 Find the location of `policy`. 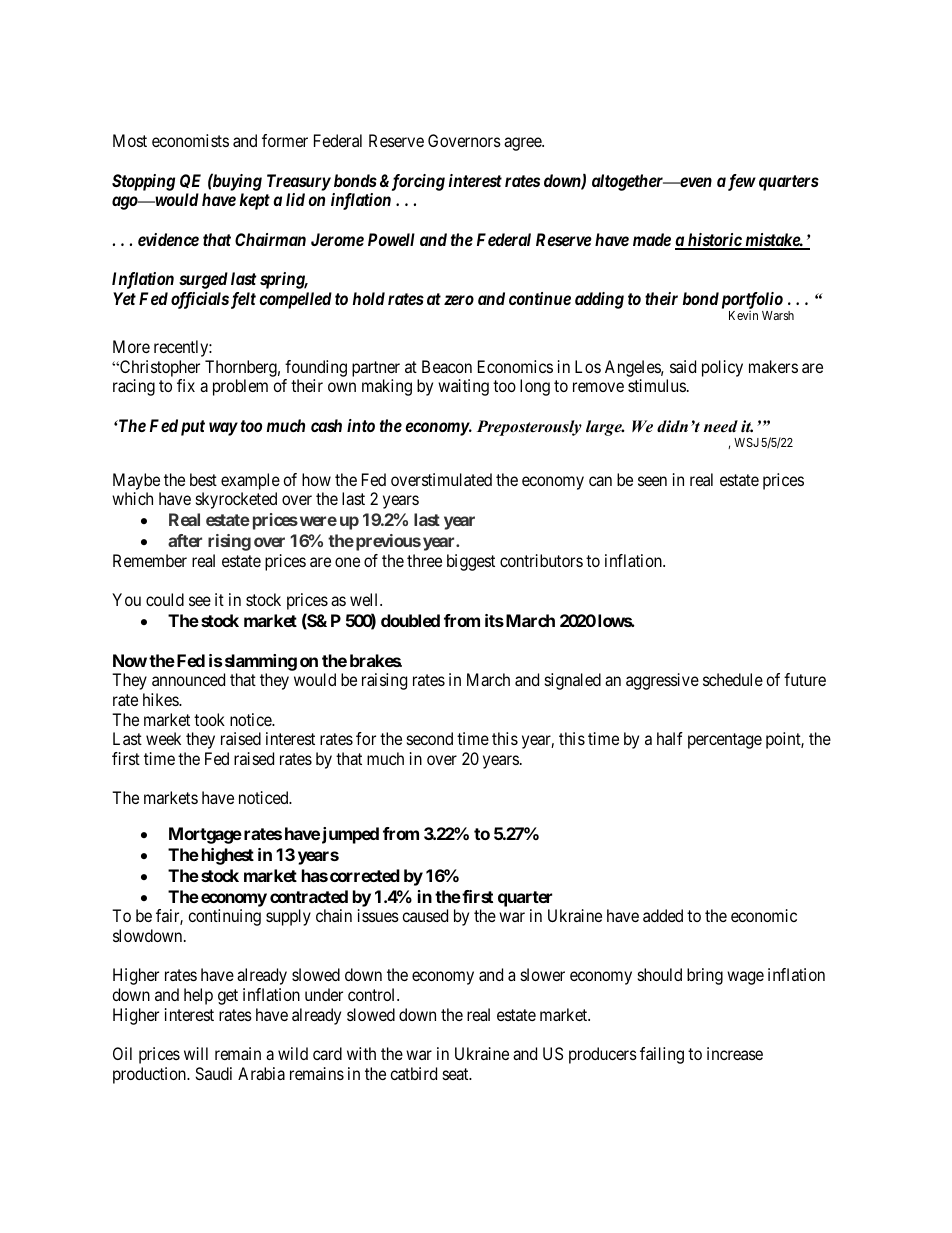

policy is located at coordinates (722, 368).
